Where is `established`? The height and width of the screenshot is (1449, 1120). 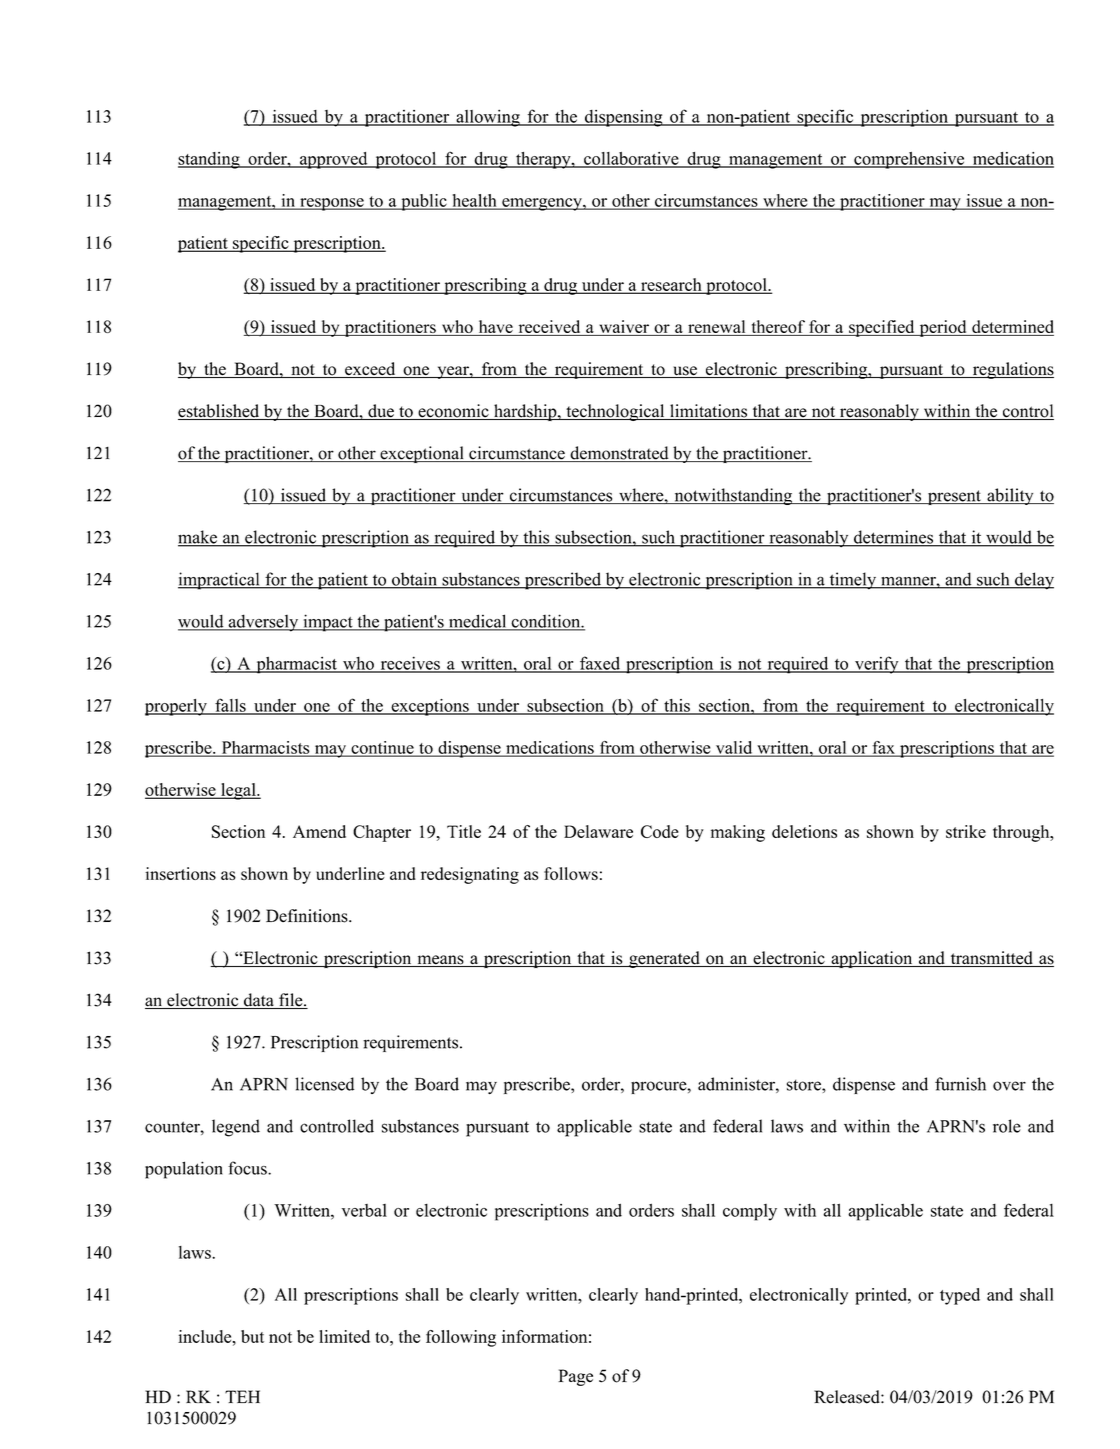 established is located at coordinates (220, 412).
